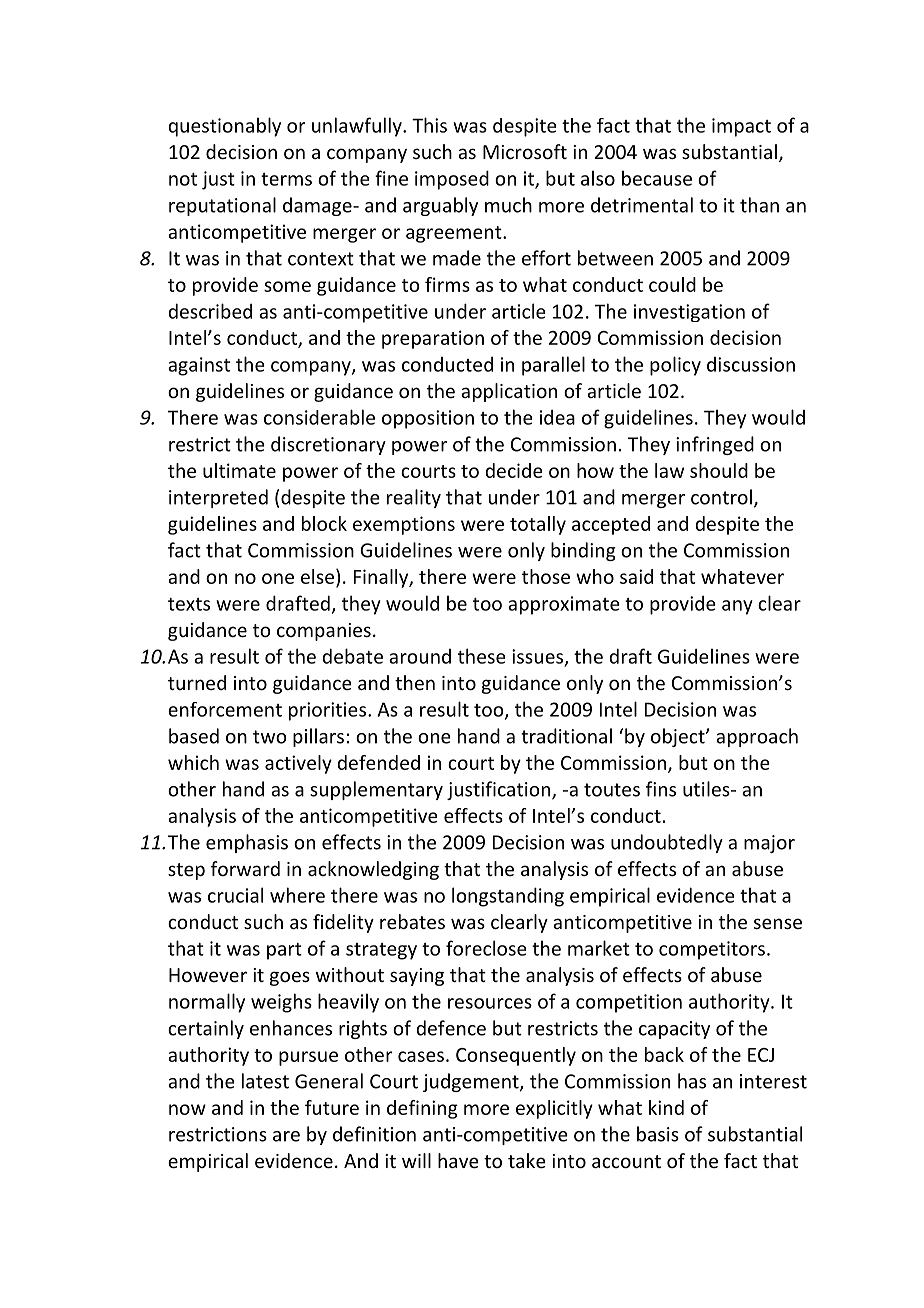 Image resolution: width=924 pixels, height=1308 pixels. What do you see at coordinates (509, 392) in the page?
I see `application` at bounding box center [509, 392].
